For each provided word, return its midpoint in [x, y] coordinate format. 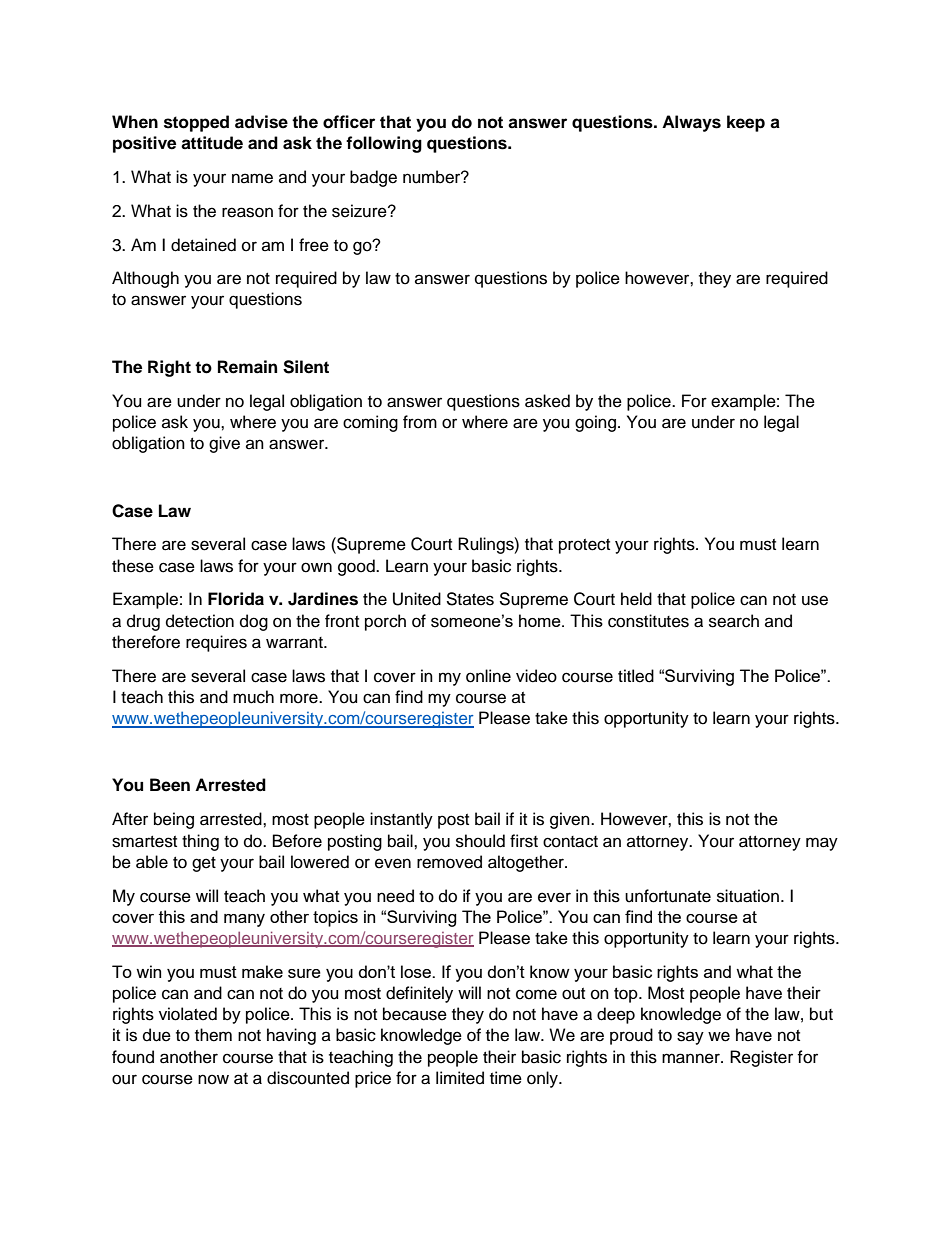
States [470, 599]
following [384, 144]
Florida [236, 599]
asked [547, 401]
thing [200, 842]
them [213, 1035]
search [734, 621]
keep [746, 123]
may [822, 844]
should [480, 841]
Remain [247, 367]
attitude [212, 143]
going [595, 423]
